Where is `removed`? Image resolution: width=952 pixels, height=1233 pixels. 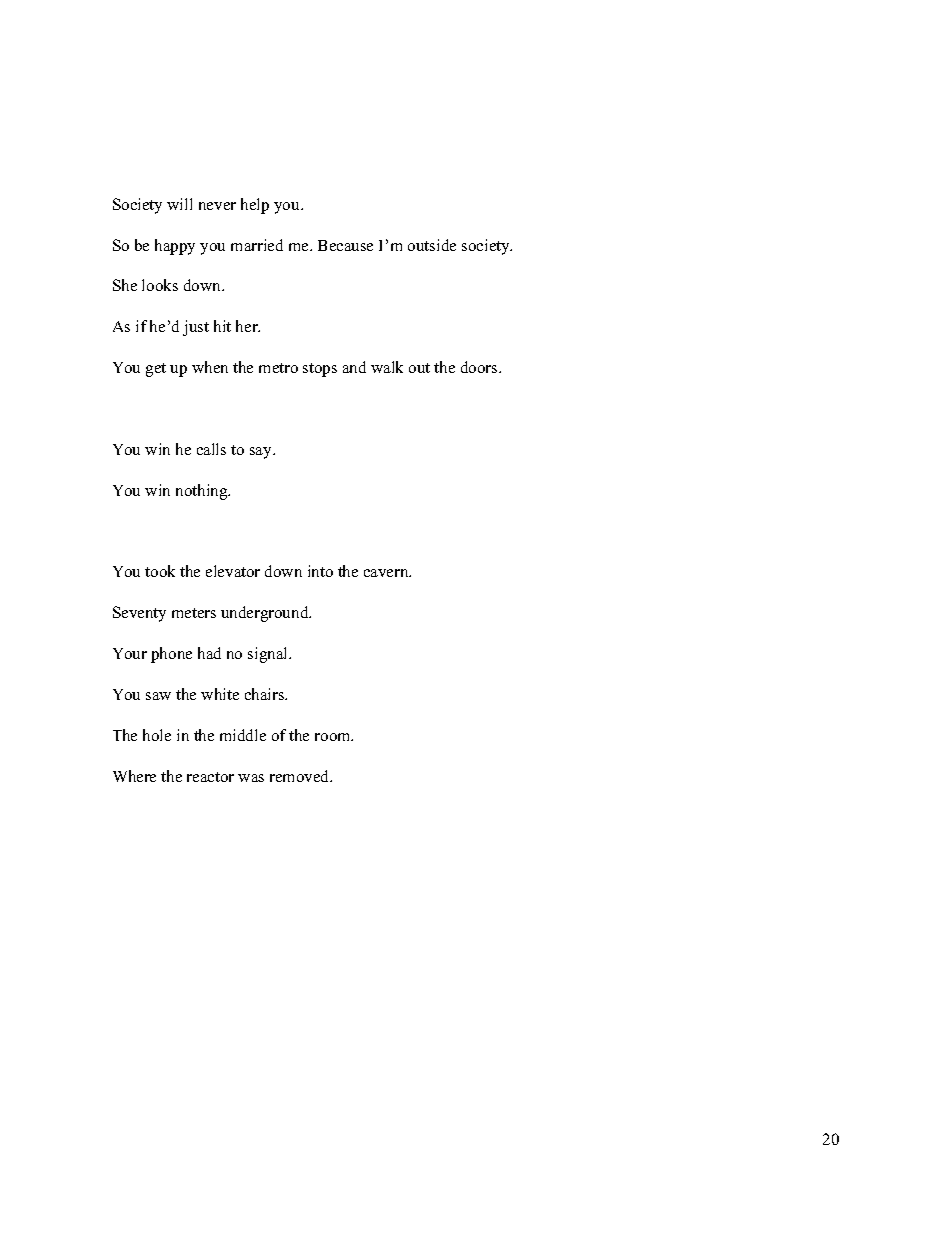
removed is located at coordinates (301, 776).
